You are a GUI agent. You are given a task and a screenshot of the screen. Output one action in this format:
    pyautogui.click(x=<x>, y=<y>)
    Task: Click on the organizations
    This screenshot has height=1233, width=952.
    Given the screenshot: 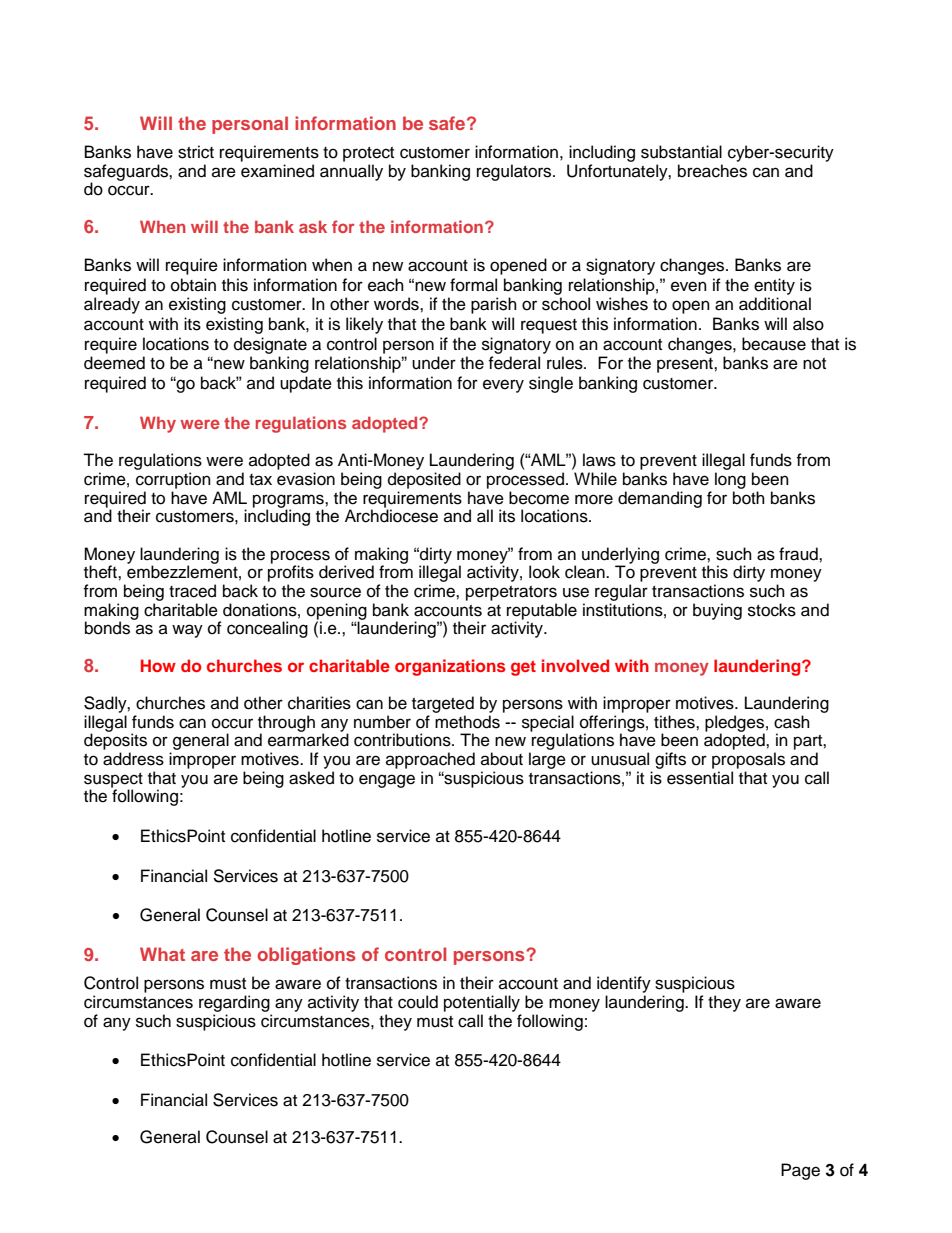 What is the action you would take?
    pyautogui.click(x=450, y=667)
